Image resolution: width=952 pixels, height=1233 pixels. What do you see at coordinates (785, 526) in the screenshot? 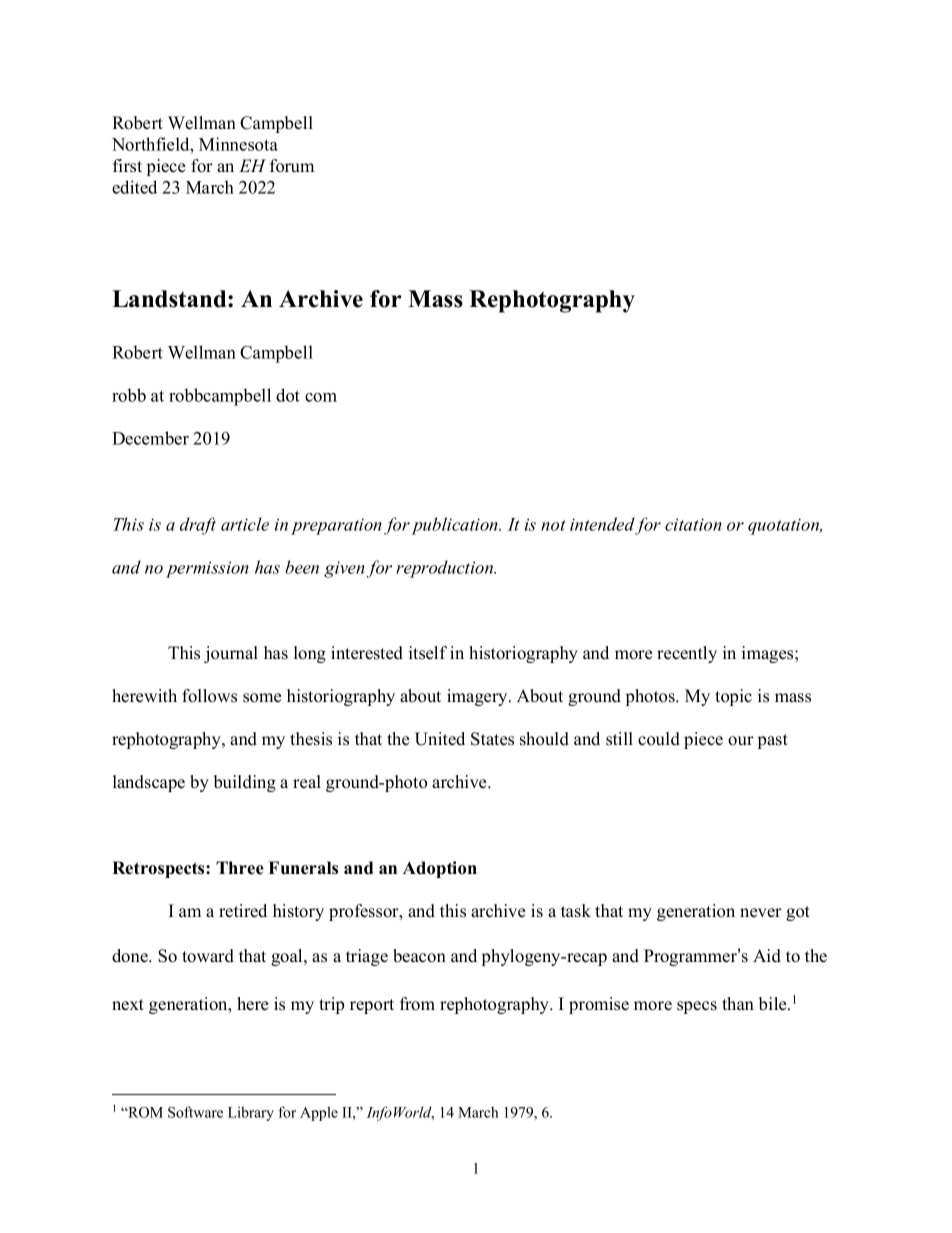
I see `quotation` at bounding box center [785, 526].
